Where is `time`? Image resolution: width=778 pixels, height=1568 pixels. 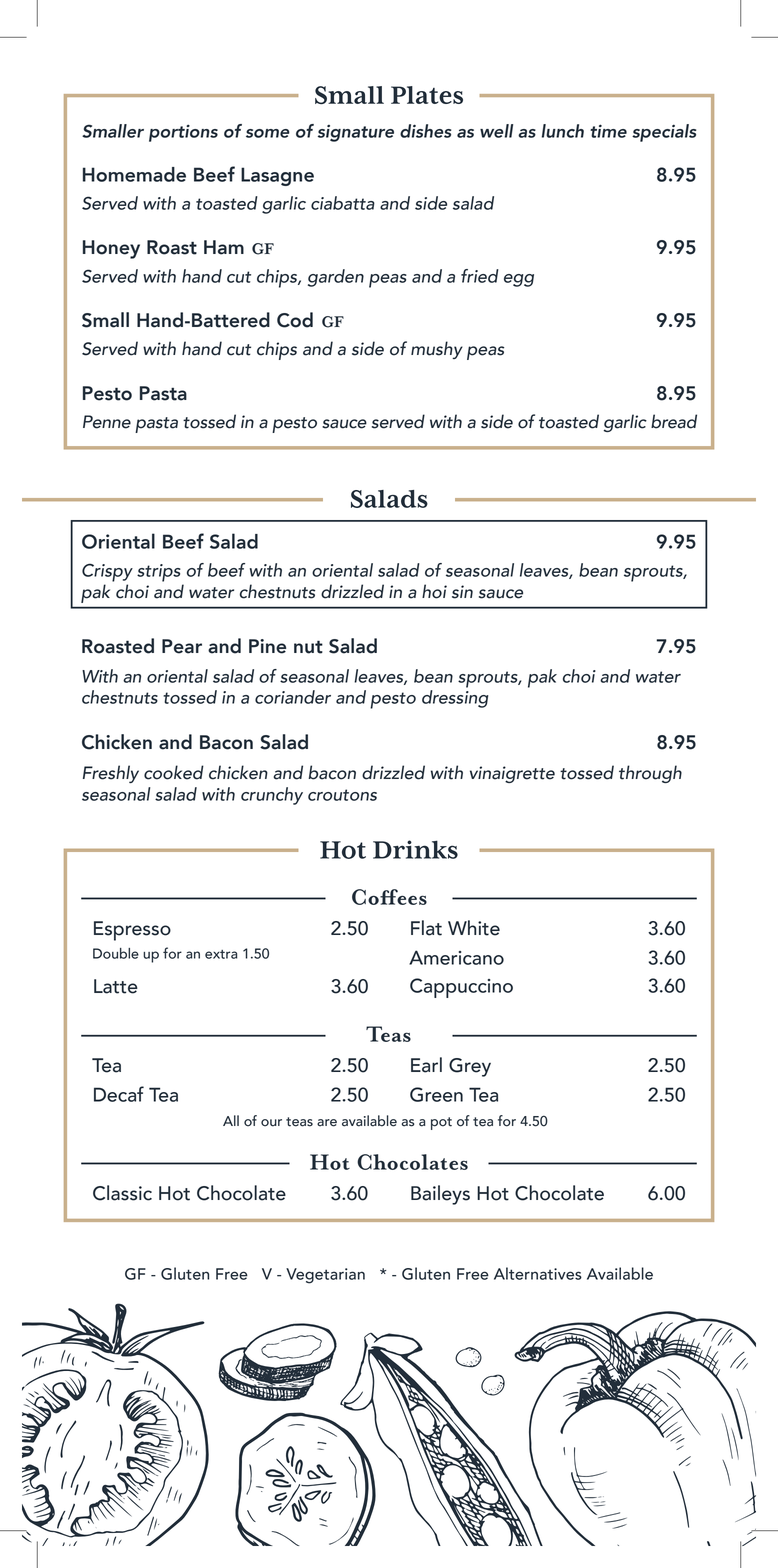
time is located at coordinates (608, 131).
